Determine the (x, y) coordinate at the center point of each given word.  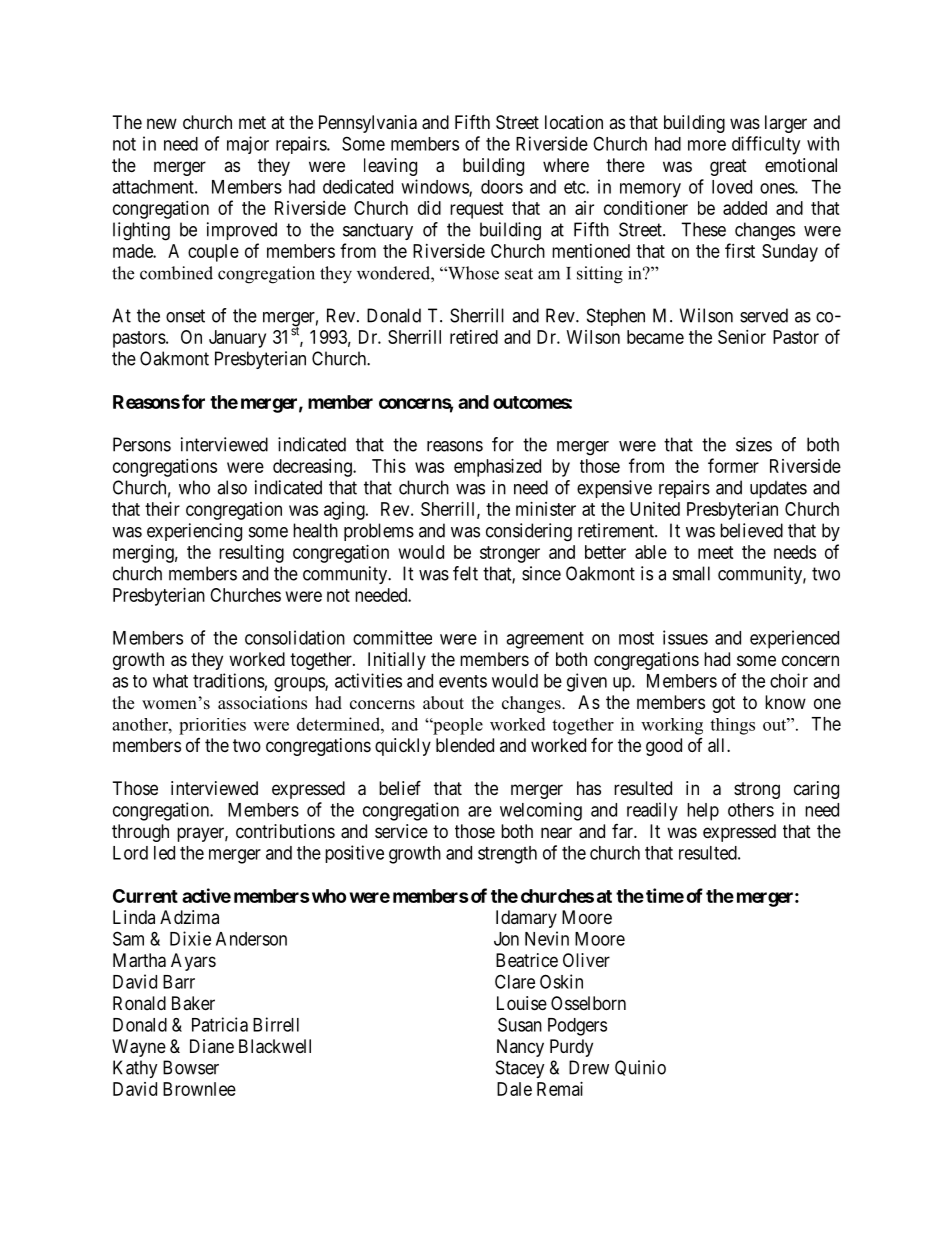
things (732, 726)
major (248, 145)
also (232, 487)
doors (502, 187)
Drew (589, 1067)
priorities (212, 726)
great (728, 167)
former (733, 465)
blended (465, 745)
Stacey (520, 1069)
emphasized (497, 468)
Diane (212, 1046)
